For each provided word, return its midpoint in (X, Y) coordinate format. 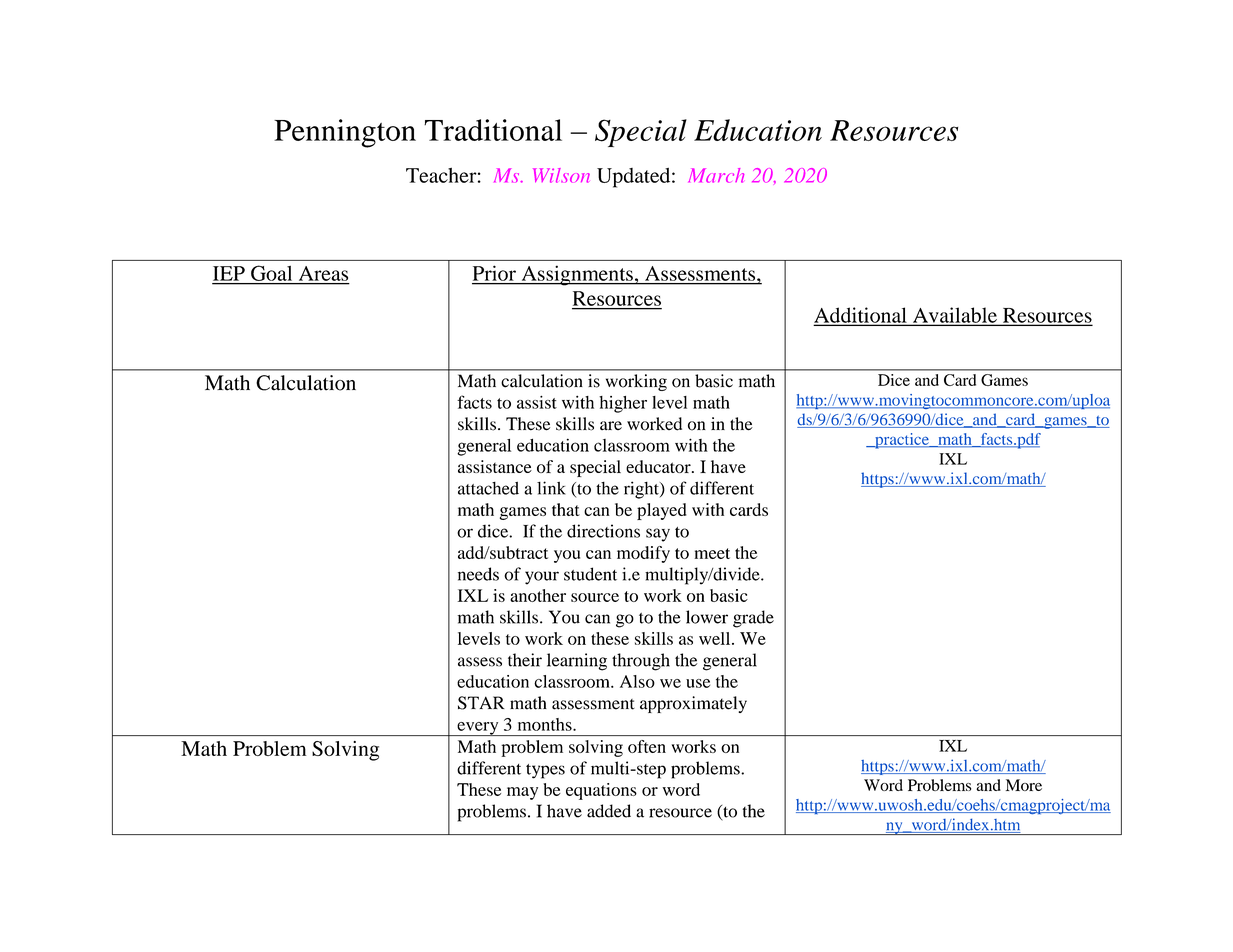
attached (488, 488)
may (522, 793)
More (1024, 785)
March (716, 175)
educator (659, 466)
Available (955, 316)
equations (601, 791)
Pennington (345, 133)
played (662, 511)
